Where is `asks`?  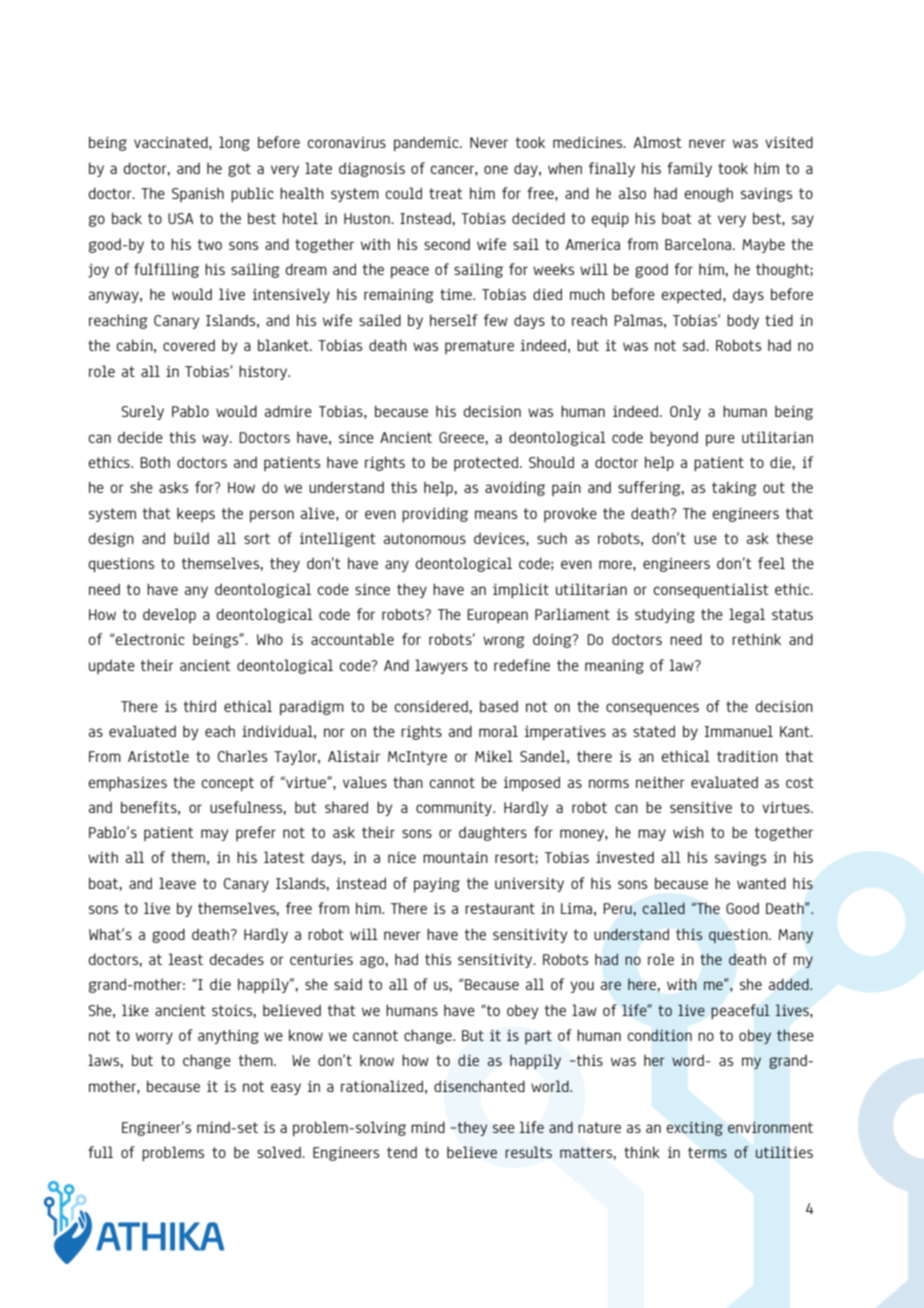 asks is located at coordinates (173, 487).
